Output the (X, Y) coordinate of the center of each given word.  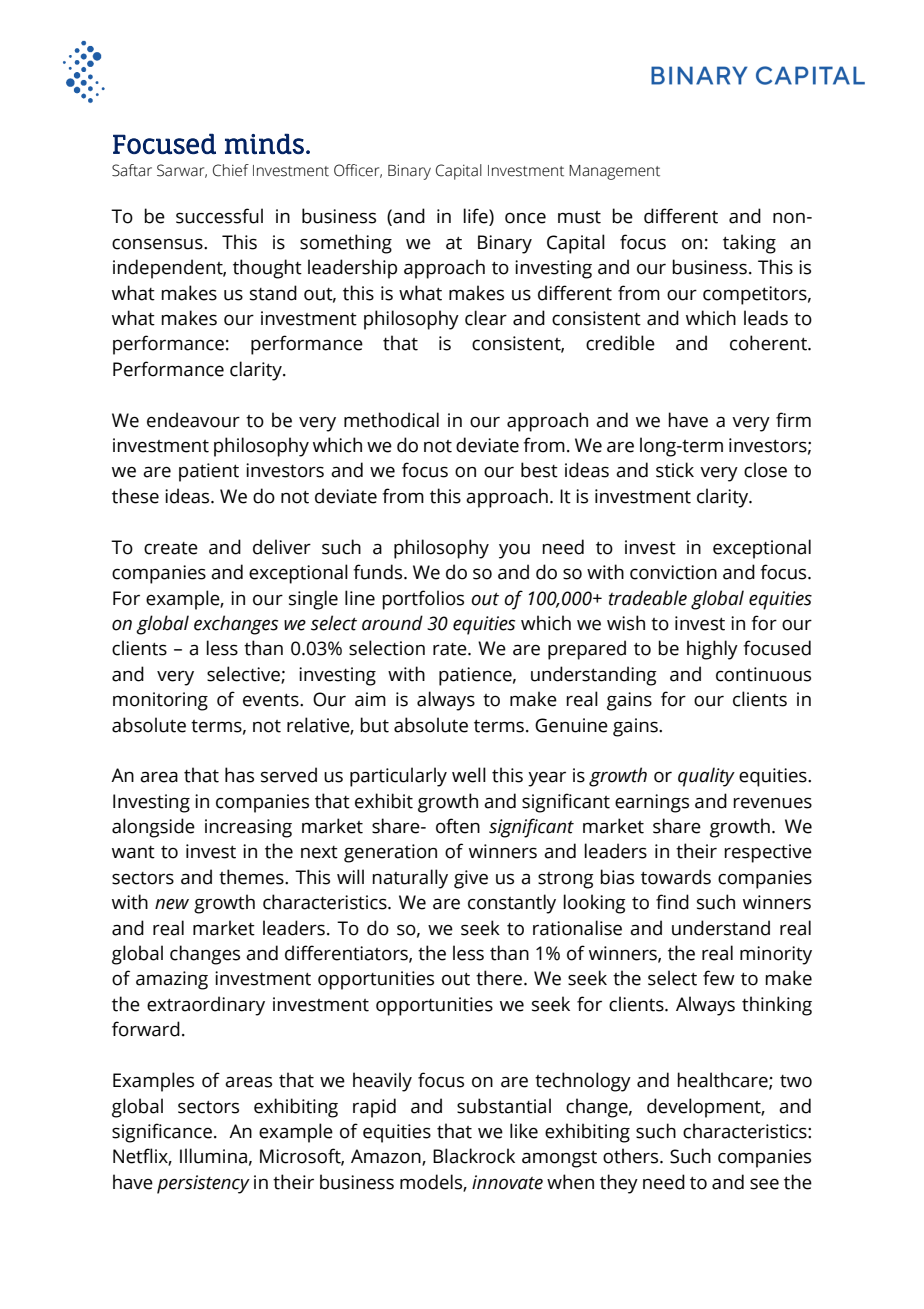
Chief (231, 170)
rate (451, 649)
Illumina (213, 1156)
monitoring (160, 701)
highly (712, 650)
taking (749, 244)
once (525, 218)
